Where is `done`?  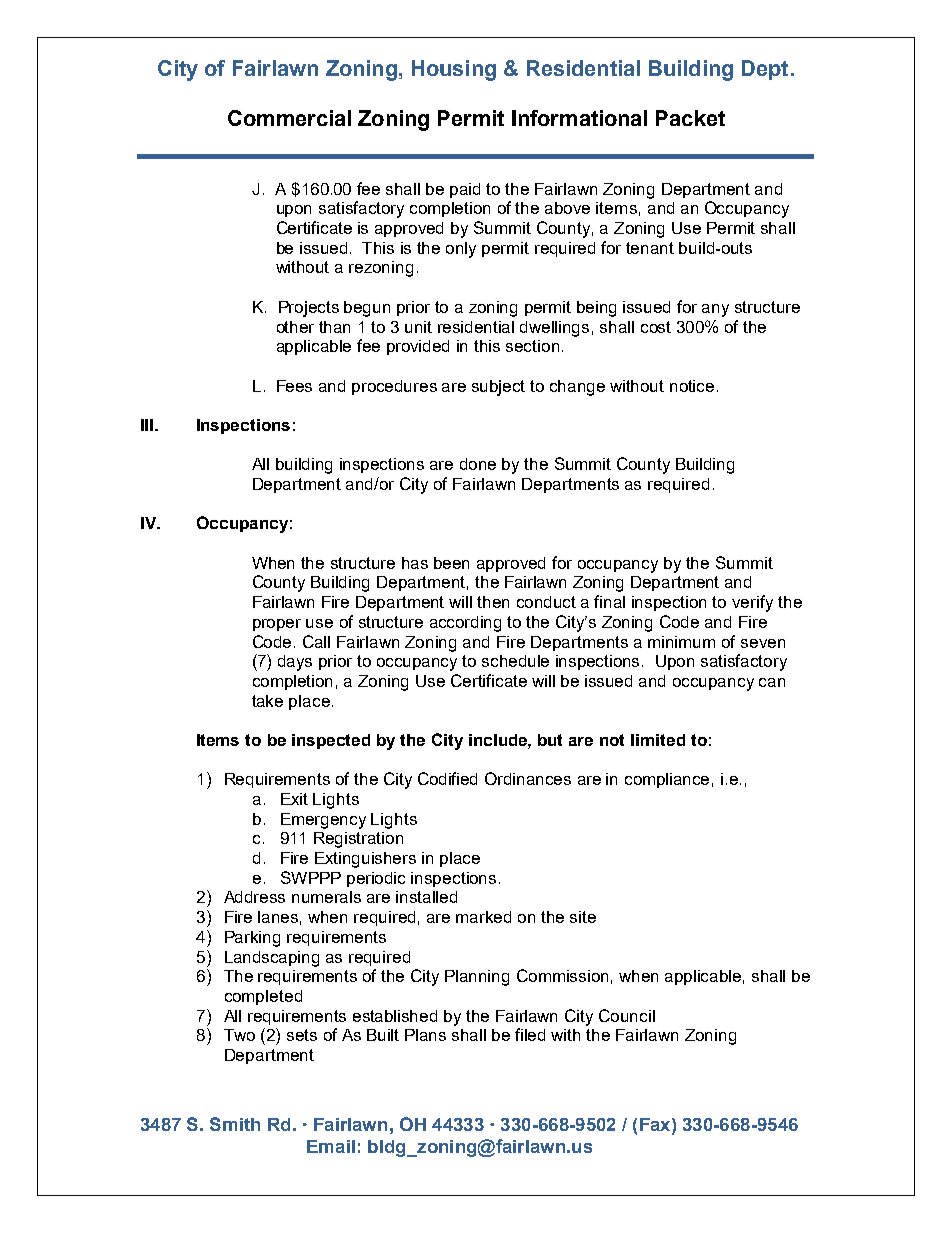 done is located at coordinates (478, 464).
